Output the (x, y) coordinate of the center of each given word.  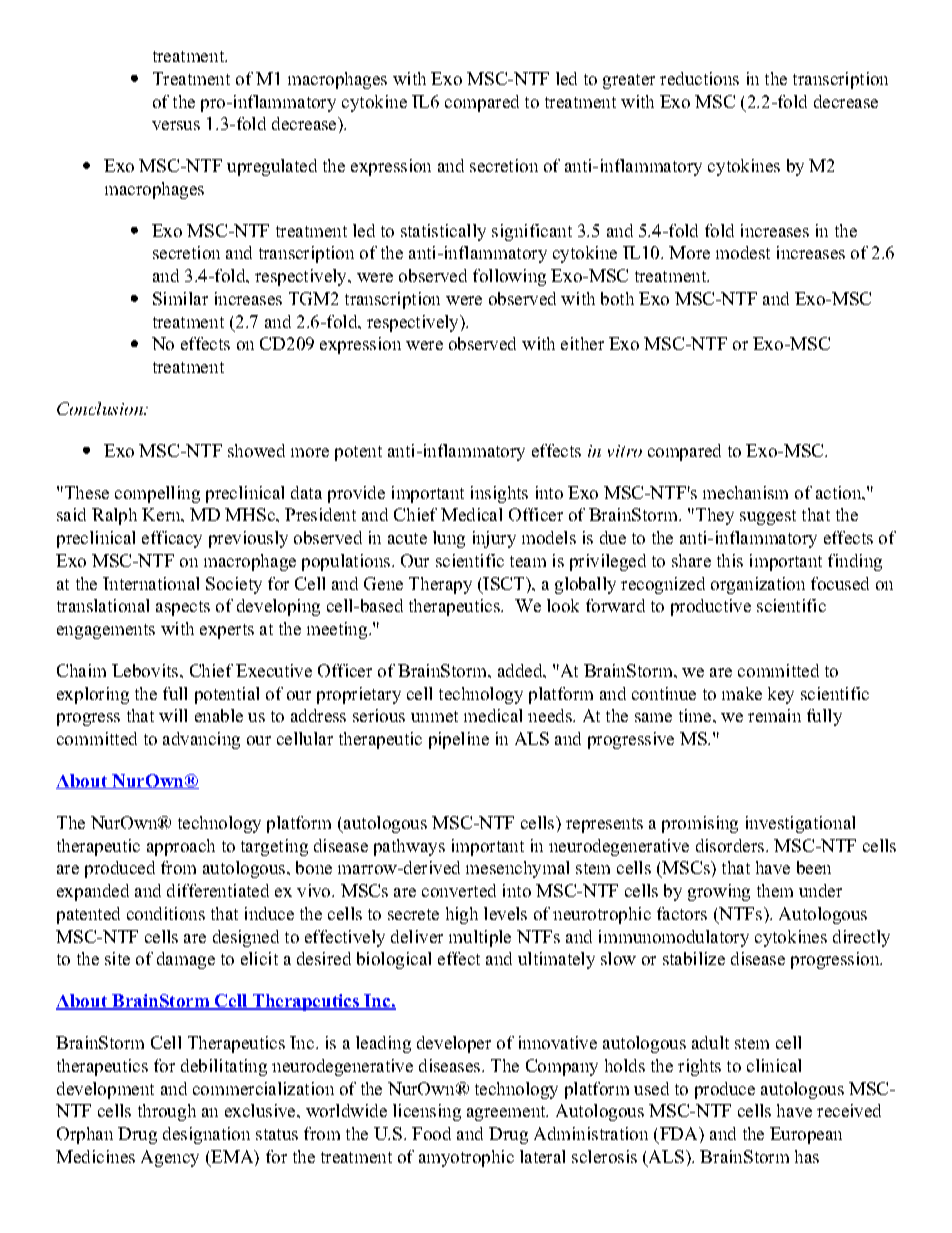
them (775, 890)
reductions (699, 78)
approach (181, 847)
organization (758, 585)
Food (431, 1133)
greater (629, 81)
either (582, 343)
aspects (183, 608)
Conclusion (101, 408)
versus (176, 125)
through (167, 1112)
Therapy (440, 585)
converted (459, 890)
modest (743, 252)
